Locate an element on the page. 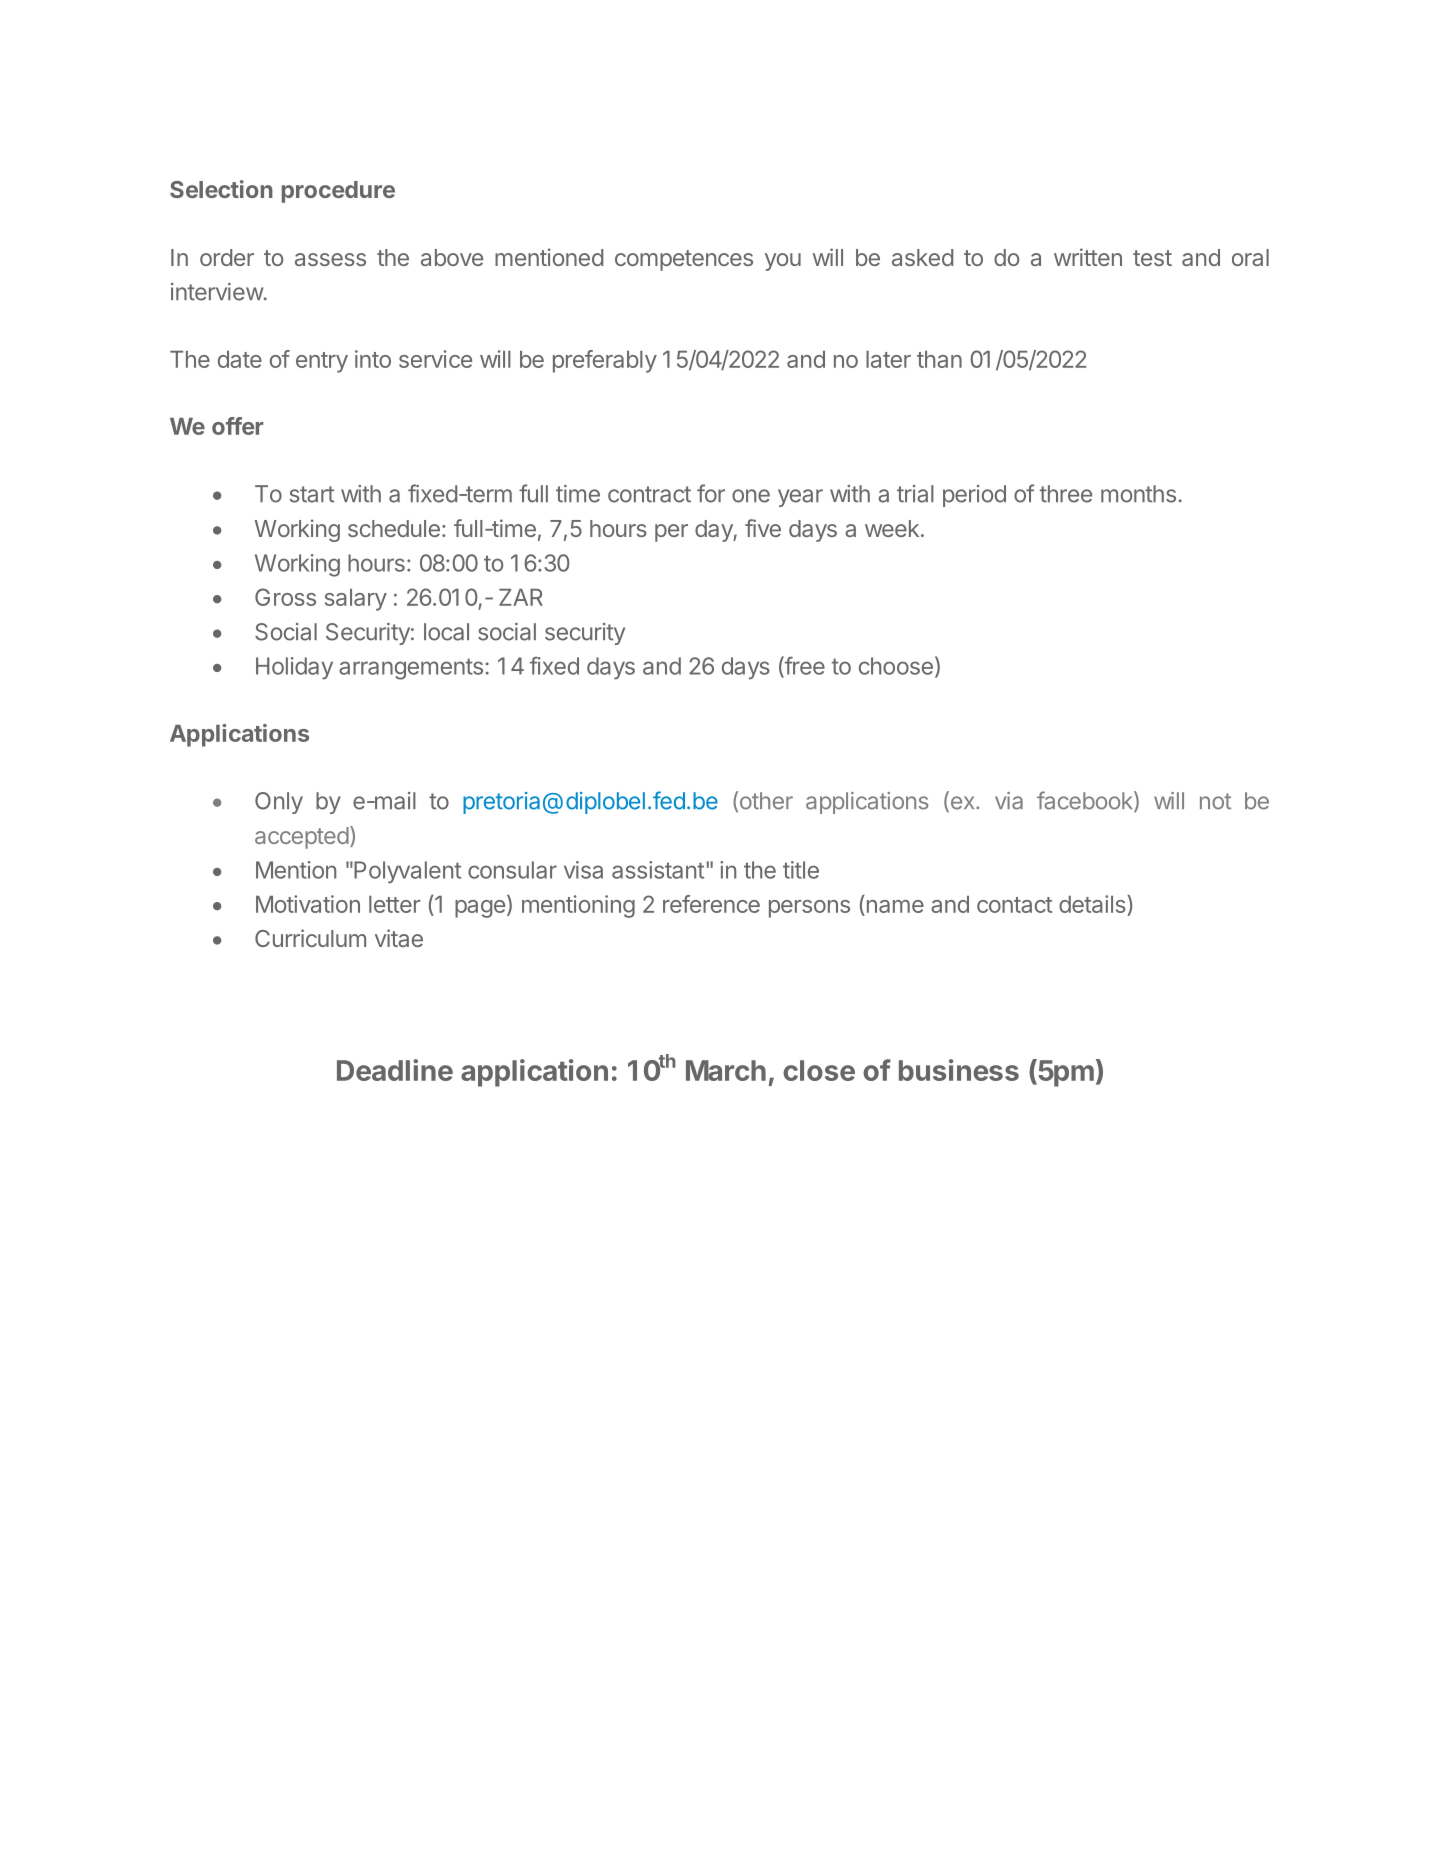  test is located at coordinates (1152, 258).
